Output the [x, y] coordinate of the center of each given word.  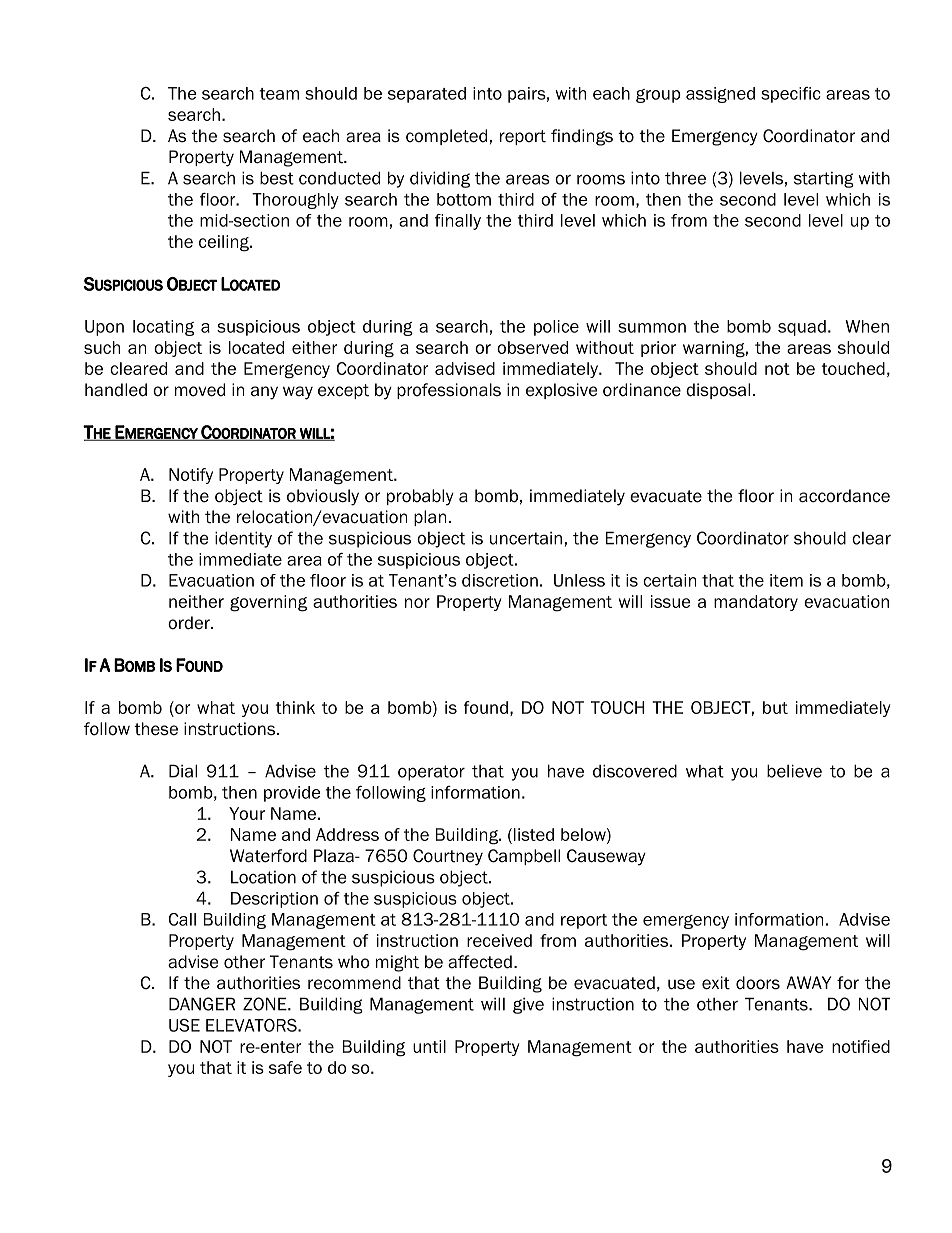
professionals [449, 391]
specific [791, 95]
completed [446, 137]
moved [200, 390]
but [775, 707]
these [156, 729]
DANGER [202, 1004]
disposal [718, 391]
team [279, 94]
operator [431, 773]
